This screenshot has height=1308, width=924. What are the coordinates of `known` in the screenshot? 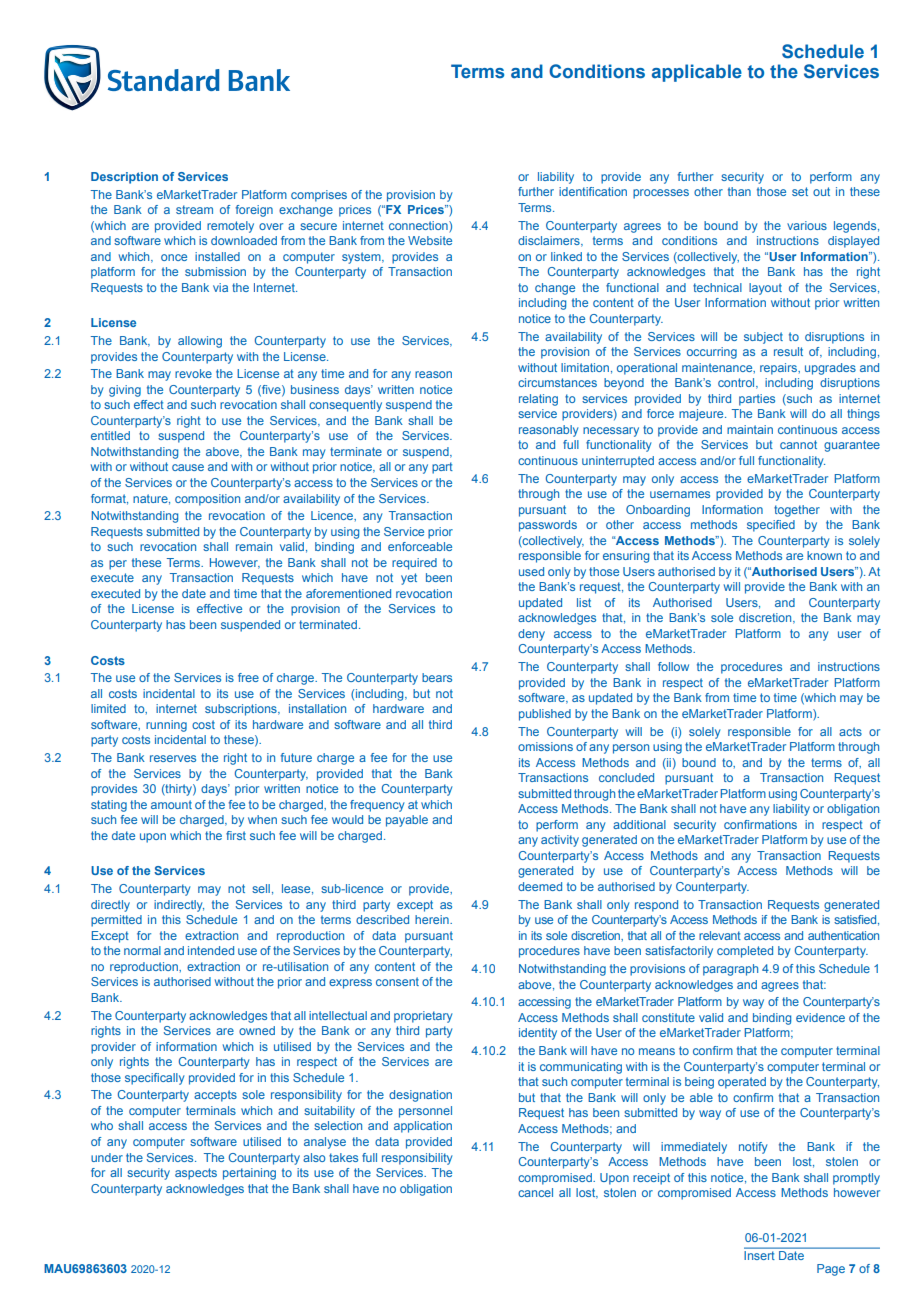 It's located at (824, 555).
